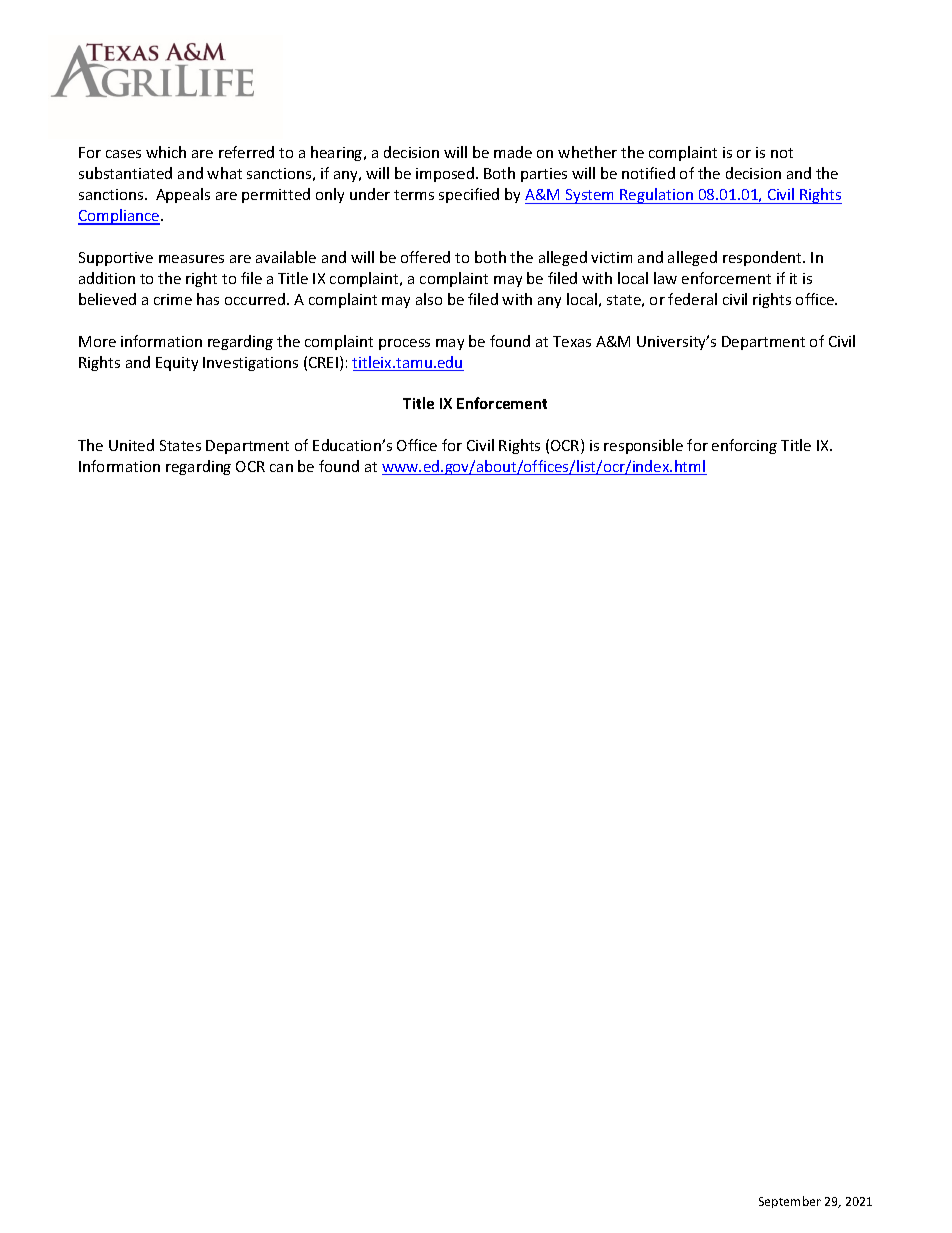 This page has width=952, height=1233. I want to click on imposed, so click(446, 174).
